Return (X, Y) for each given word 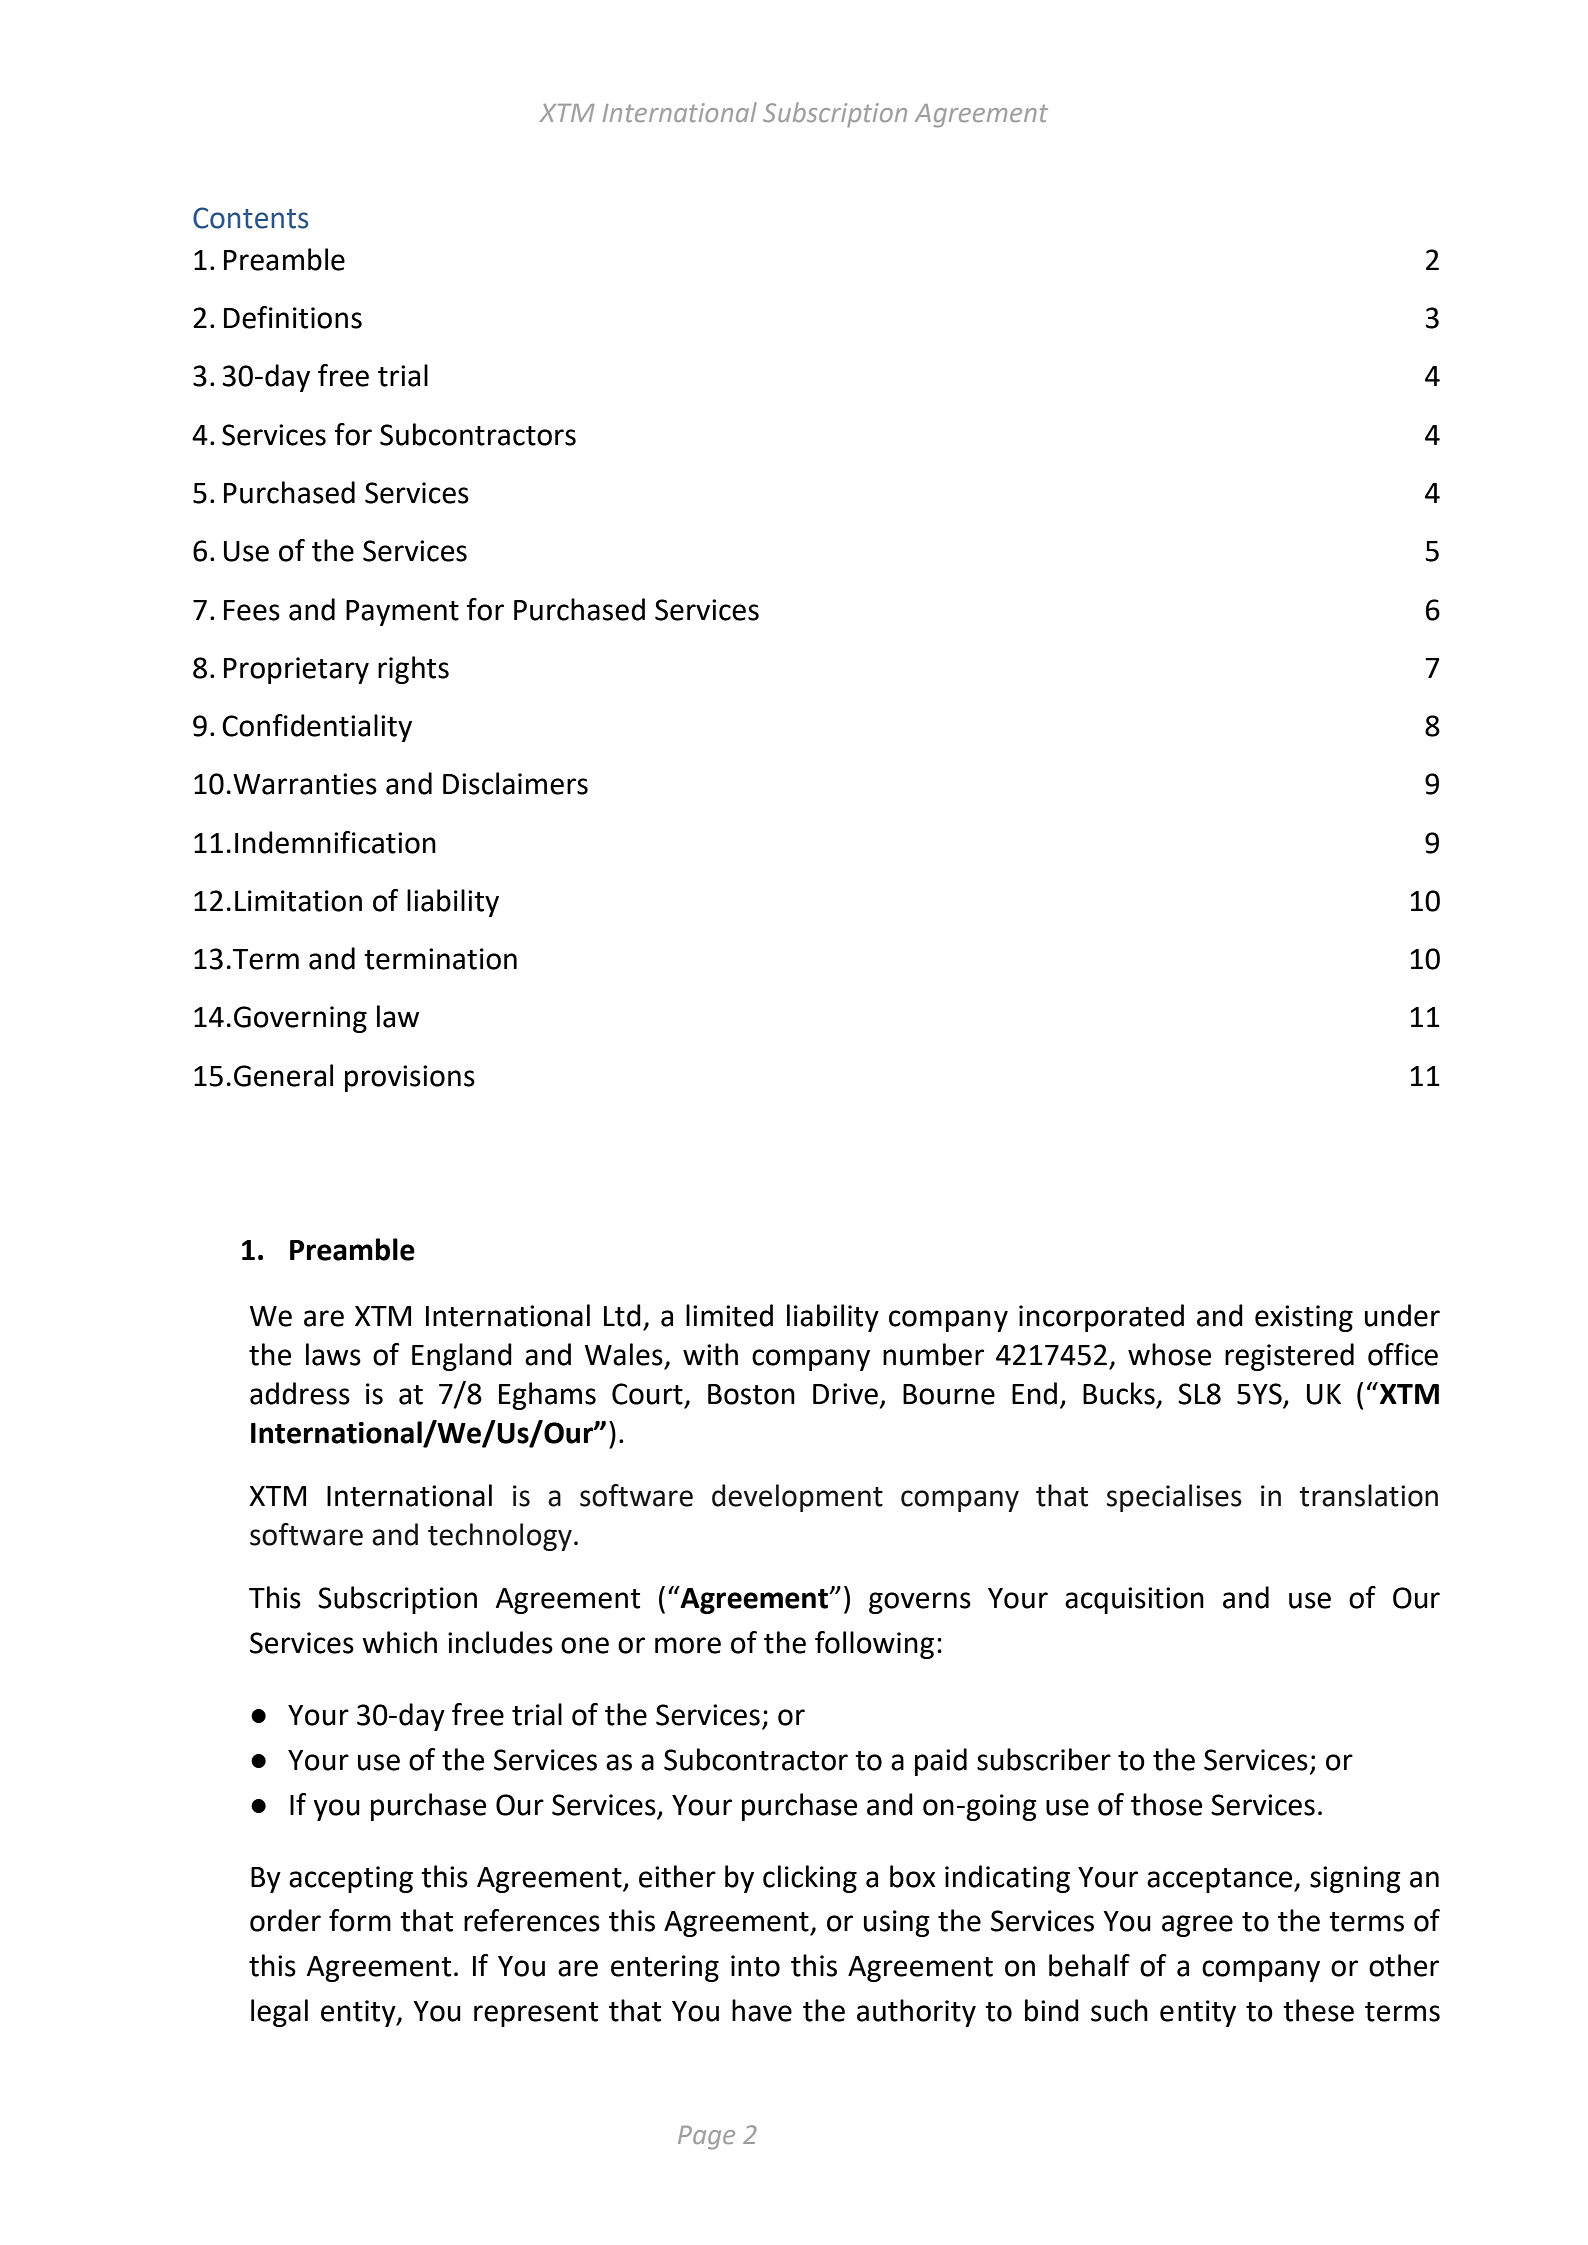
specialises (1174, 1498)
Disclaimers (515, 783)
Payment (402, 613)
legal (279, 2013)
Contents (250, 218)
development (797, 1498)
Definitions (293, 317)
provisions (410, 1078)
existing (1304, 1318)
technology (500, 1537)
